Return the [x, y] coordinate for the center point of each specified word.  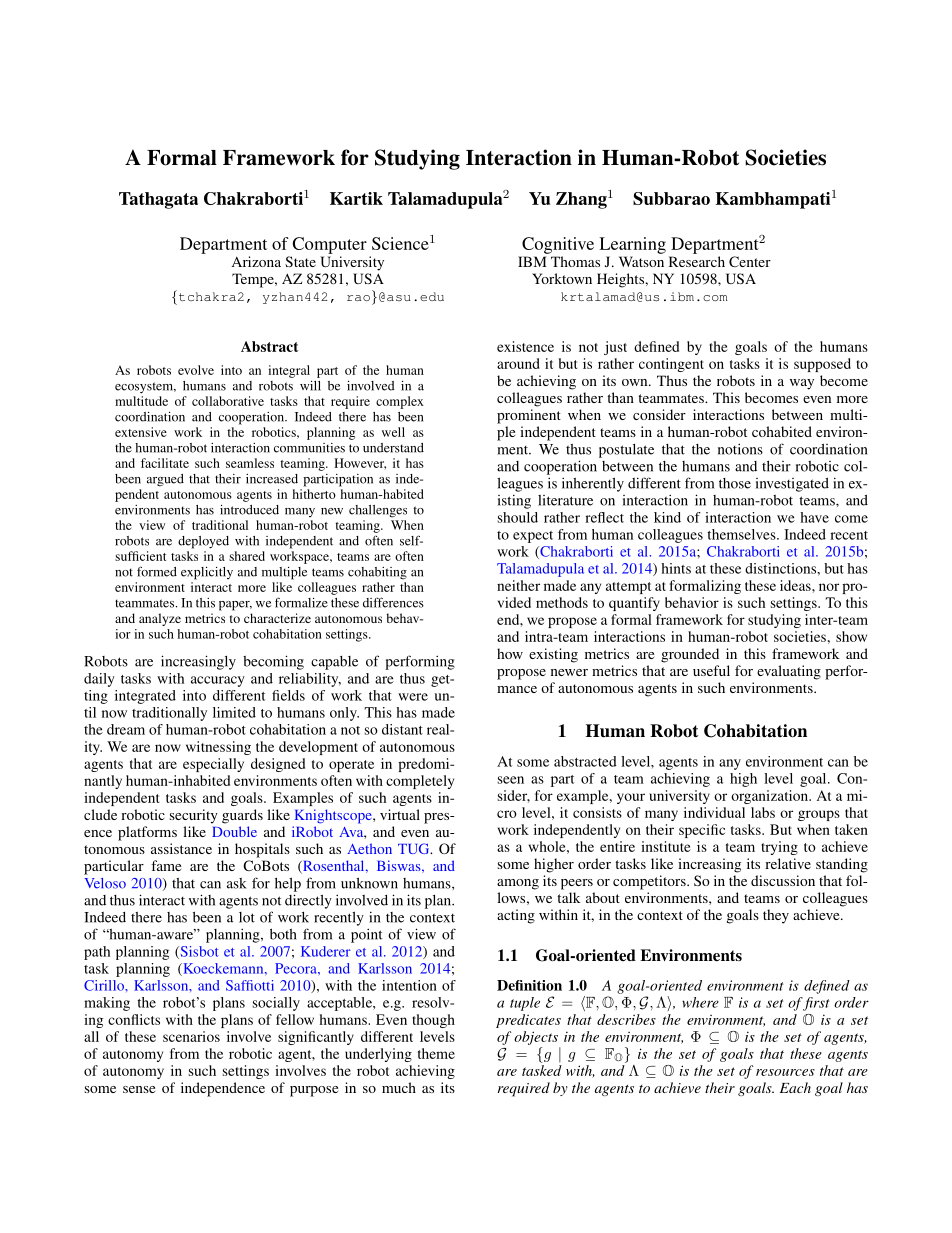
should [518, 517]
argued [165, 480]
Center [750, 261]
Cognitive [558, 245]
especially [213, 765]
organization [771, 797]
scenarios [191, 1036]
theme [436, 1053]
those [735, 483]
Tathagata [158, 200]
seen [511, 780]
